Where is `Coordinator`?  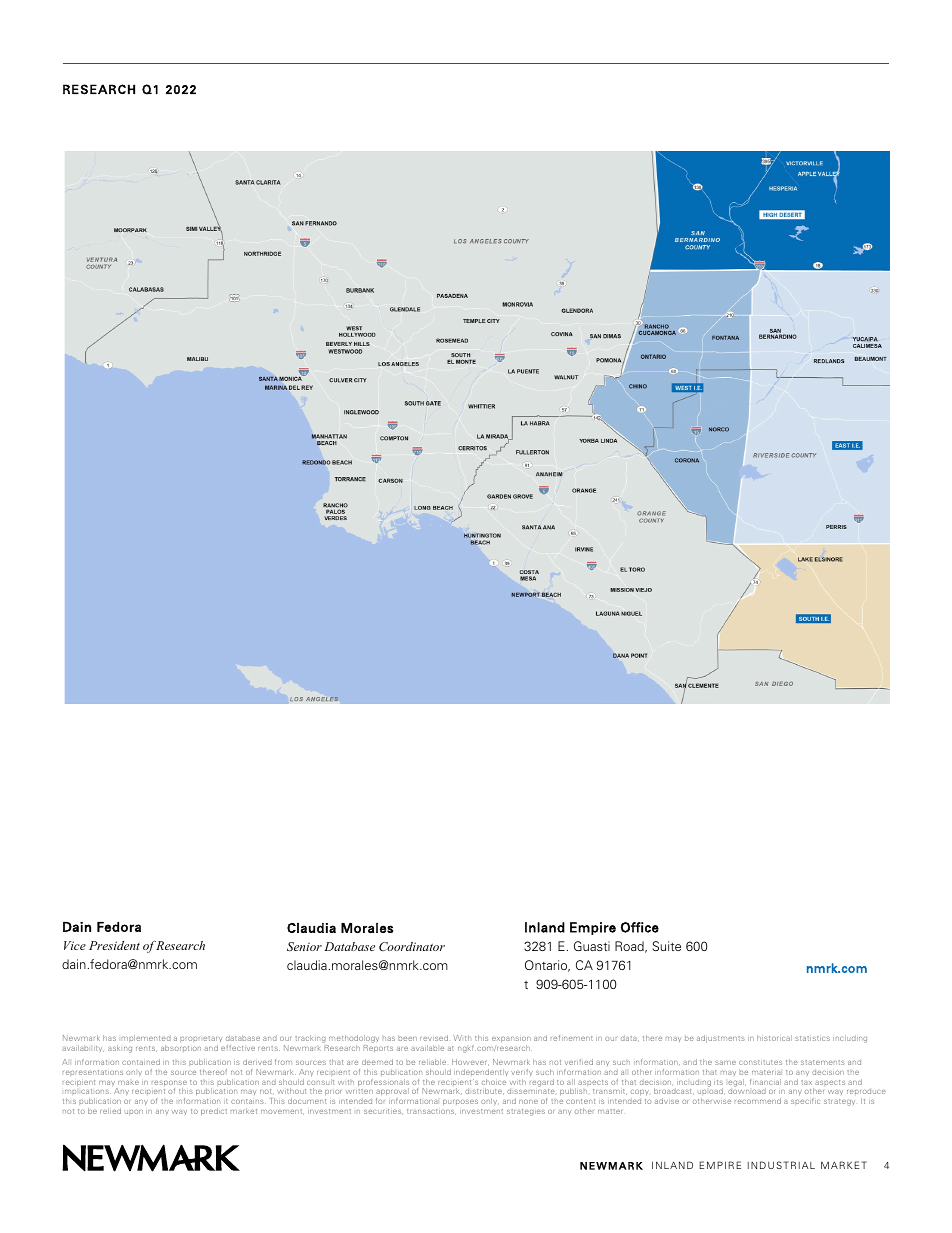 Coordinator is located at coordinates (412, 946).
